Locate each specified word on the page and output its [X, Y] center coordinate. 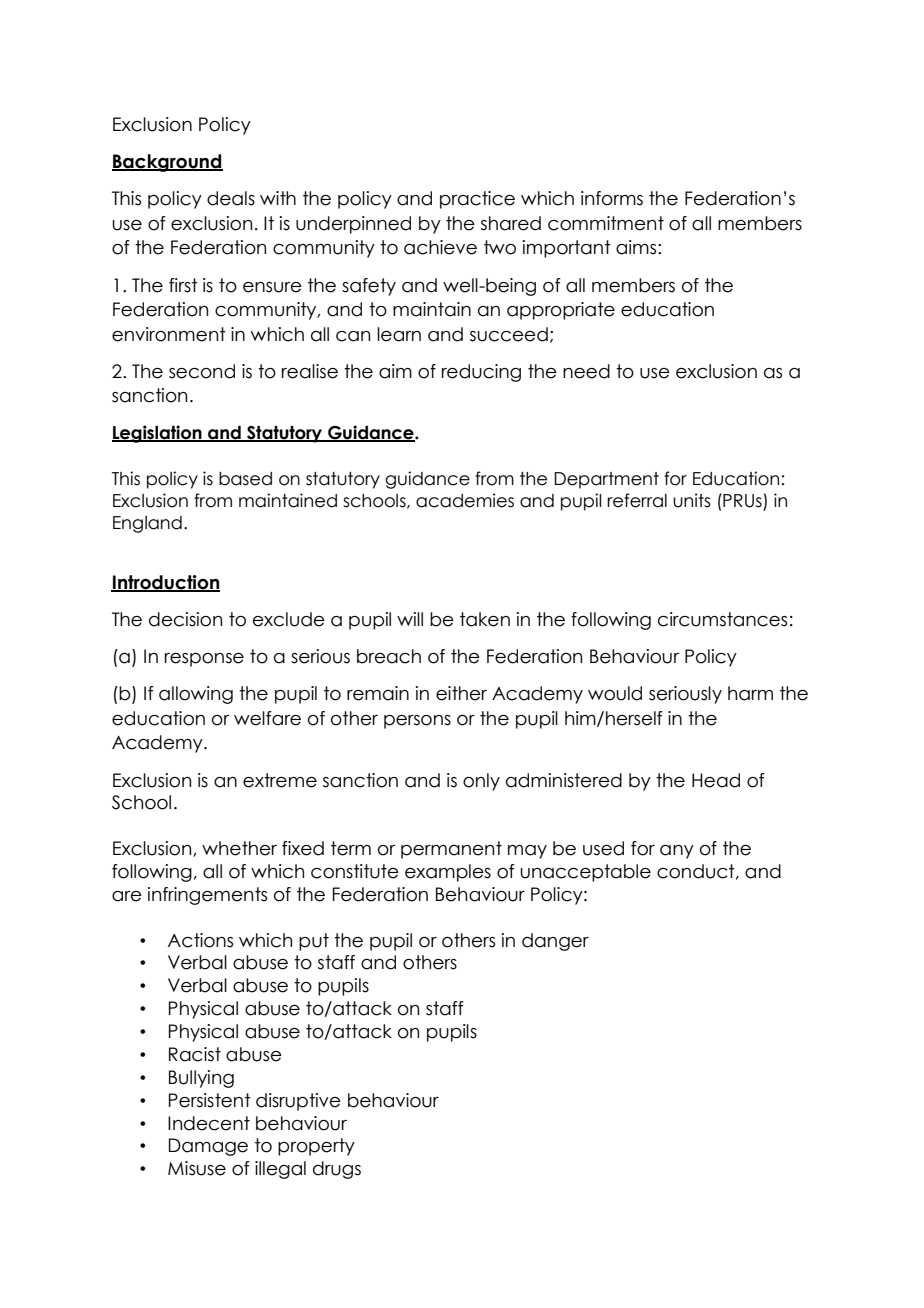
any [677, 852]
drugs [337, 1170]
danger [555, 942]
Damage [208, 1147]
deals [231, 198]
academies [465, 500]
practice [477, 200]
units [692, 500]
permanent [451, 850]
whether [239, 848]
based [245, 479]
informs [612, 198]
